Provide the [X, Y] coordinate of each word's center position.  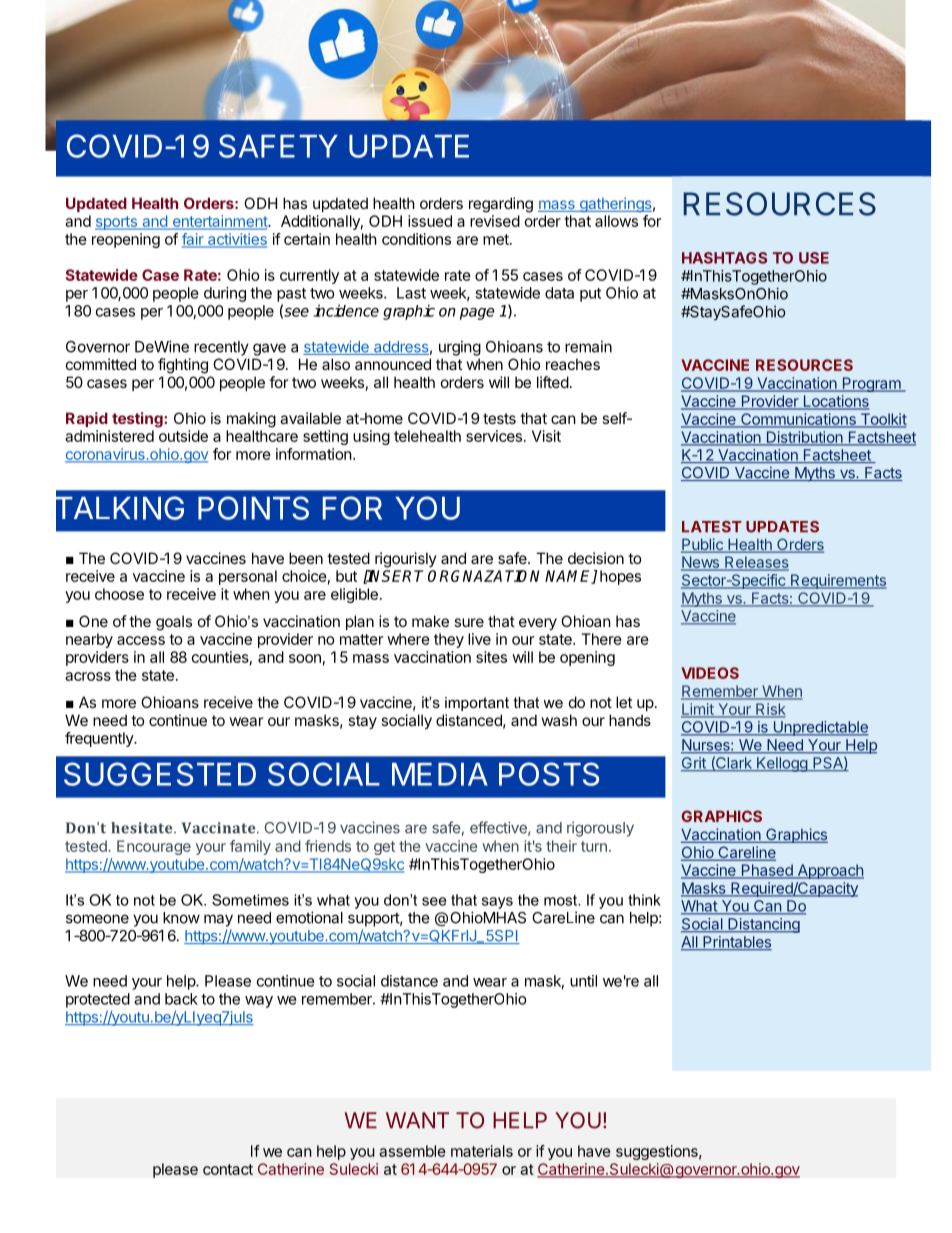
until [583, 981]
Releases [756, 563]
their [561, 846]
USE [814, 258]
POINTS [253, 508]
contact [228, 1169]
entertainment [219, 222]
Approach [829, 871]
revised [495, 221]
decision [596, 558]
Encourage [154, 847]
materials [482, 1151]
